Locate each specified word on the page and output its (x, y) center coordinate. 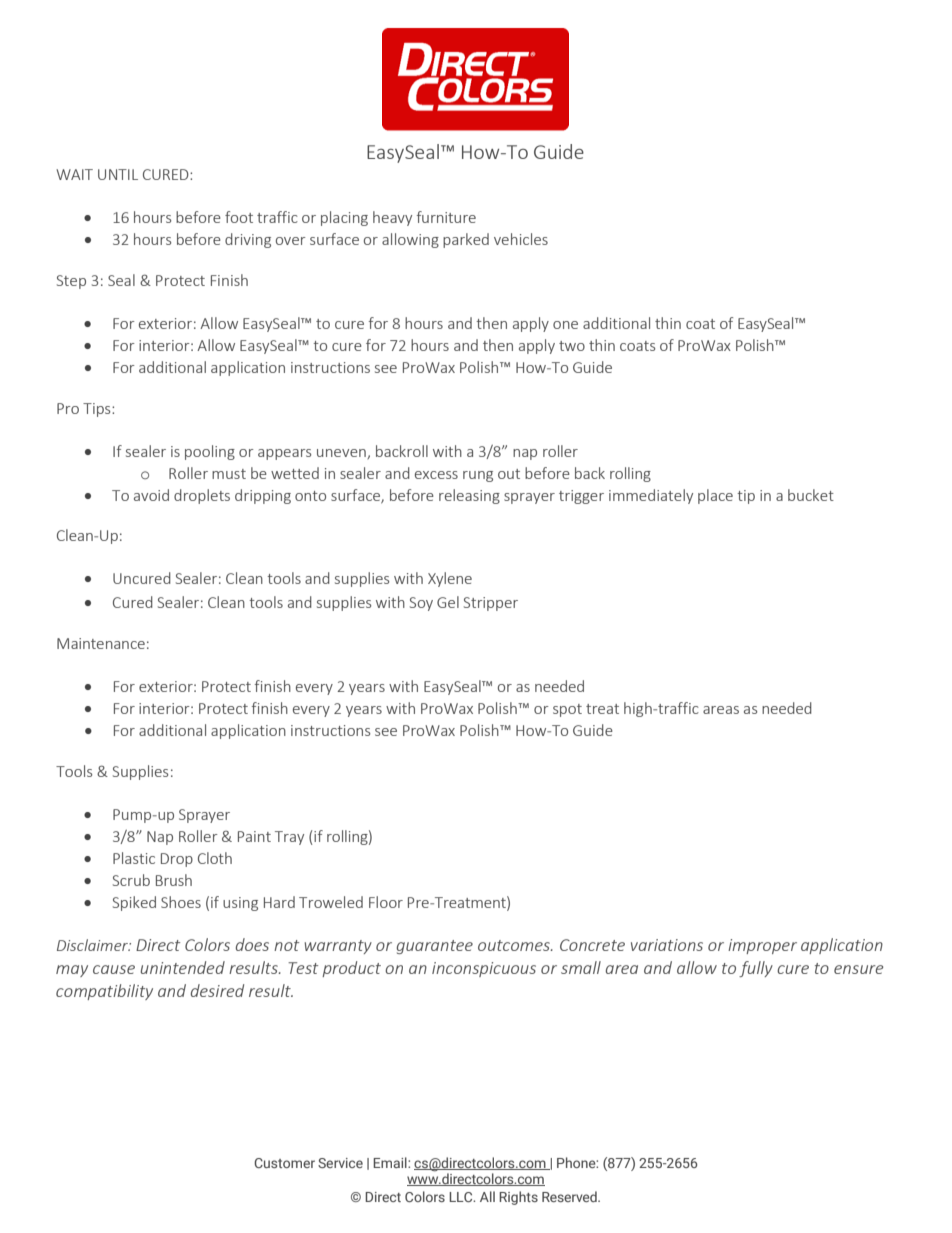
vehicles (521, 239)
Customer (284, 1163)
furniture (446, 217)
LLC (462, 1197)
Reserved (570, 1196)
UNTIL (118, 174)
